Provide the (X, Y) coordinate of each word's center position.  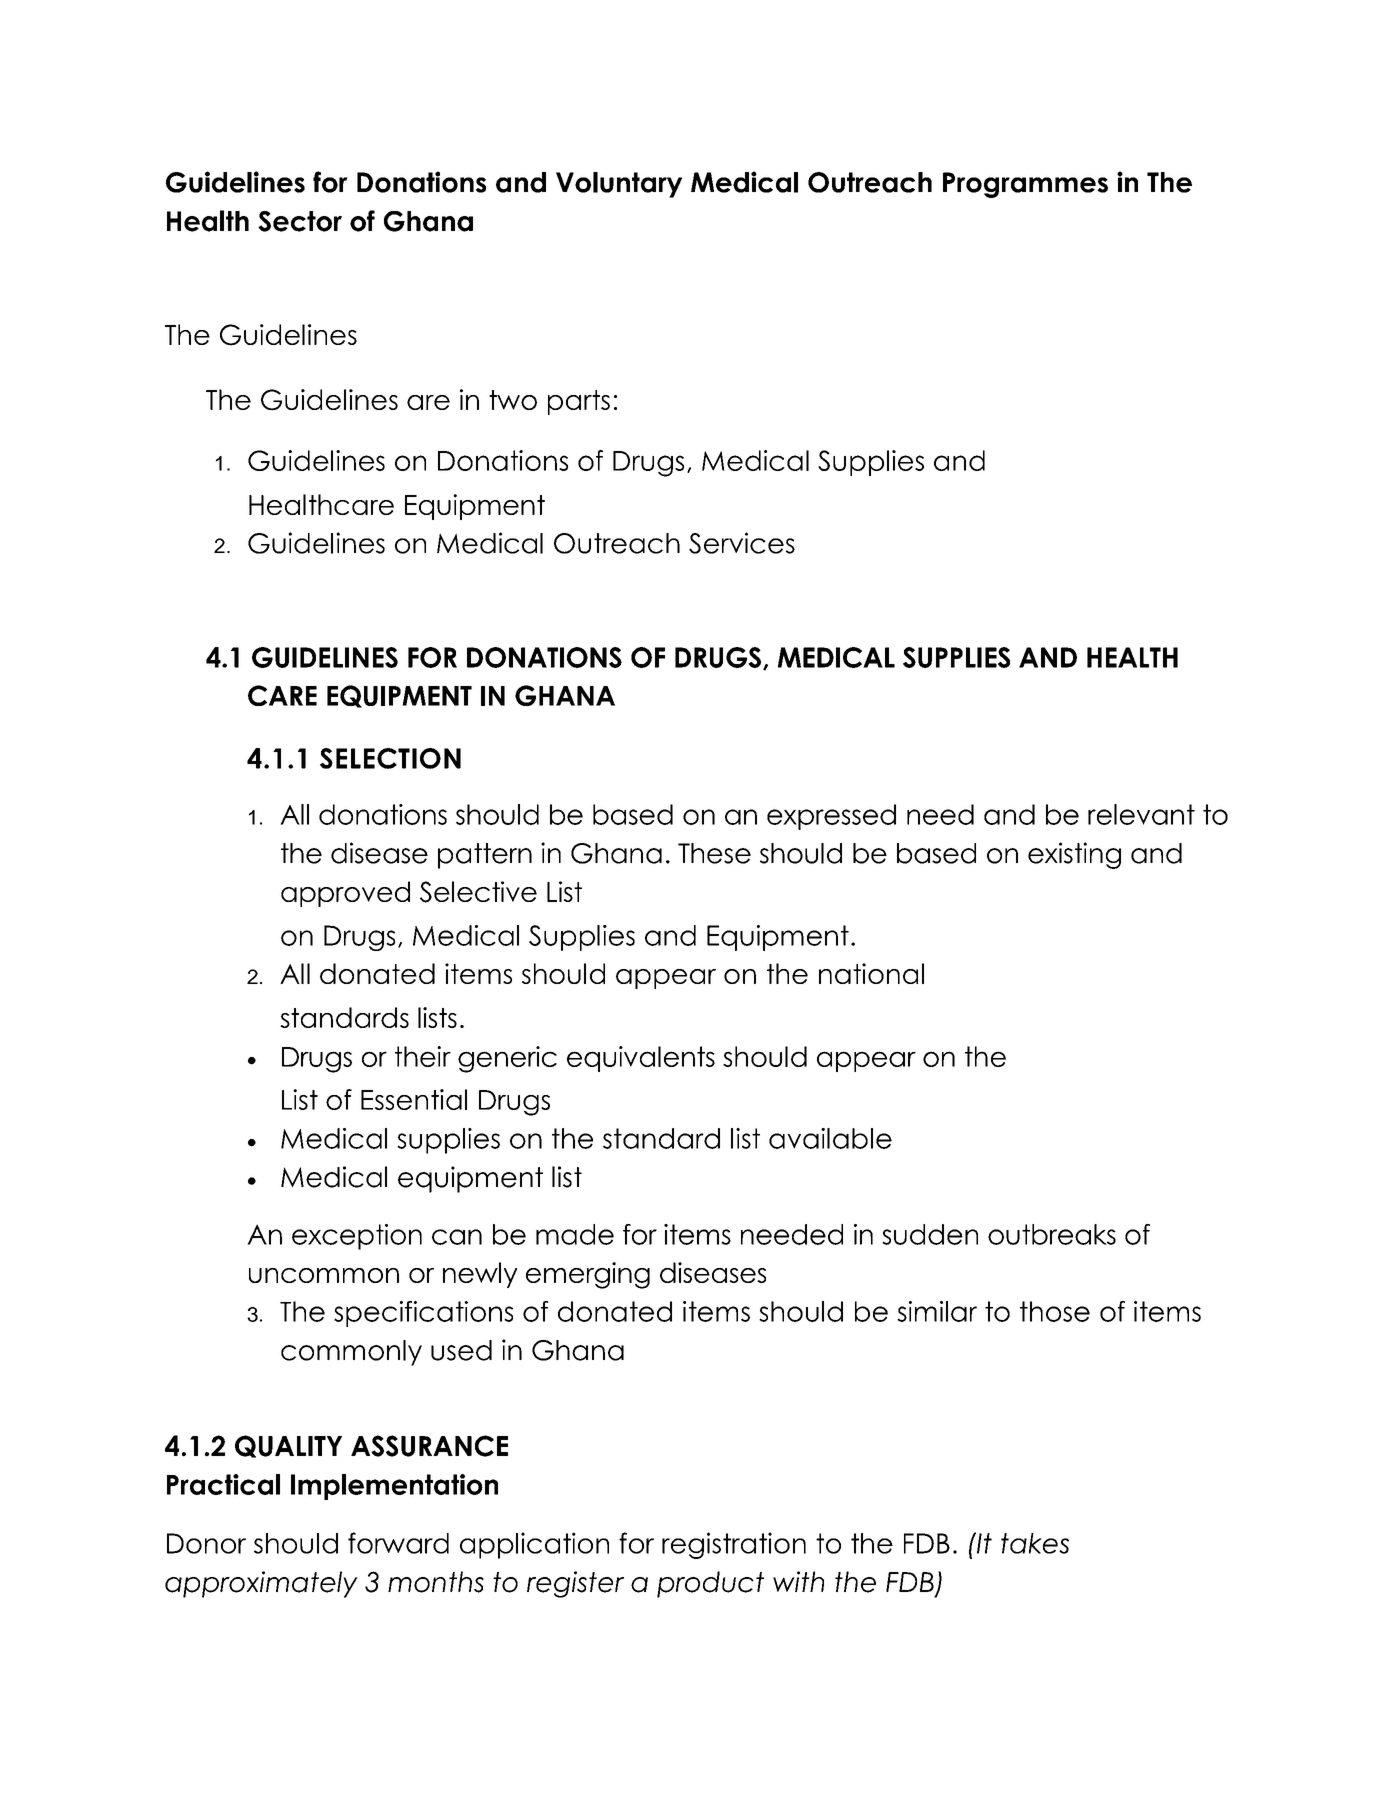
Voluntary (619, 185)
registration (734, 1545)
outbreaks (1052, 1234)
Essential (414, 1099)
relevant (1141, 814)
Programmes (1025, 185)
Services (742, 543)
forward (398, 1543)
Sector (300, 221)
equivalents (641, 1059)
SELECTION (390, 758)
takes (1035, 1543)
